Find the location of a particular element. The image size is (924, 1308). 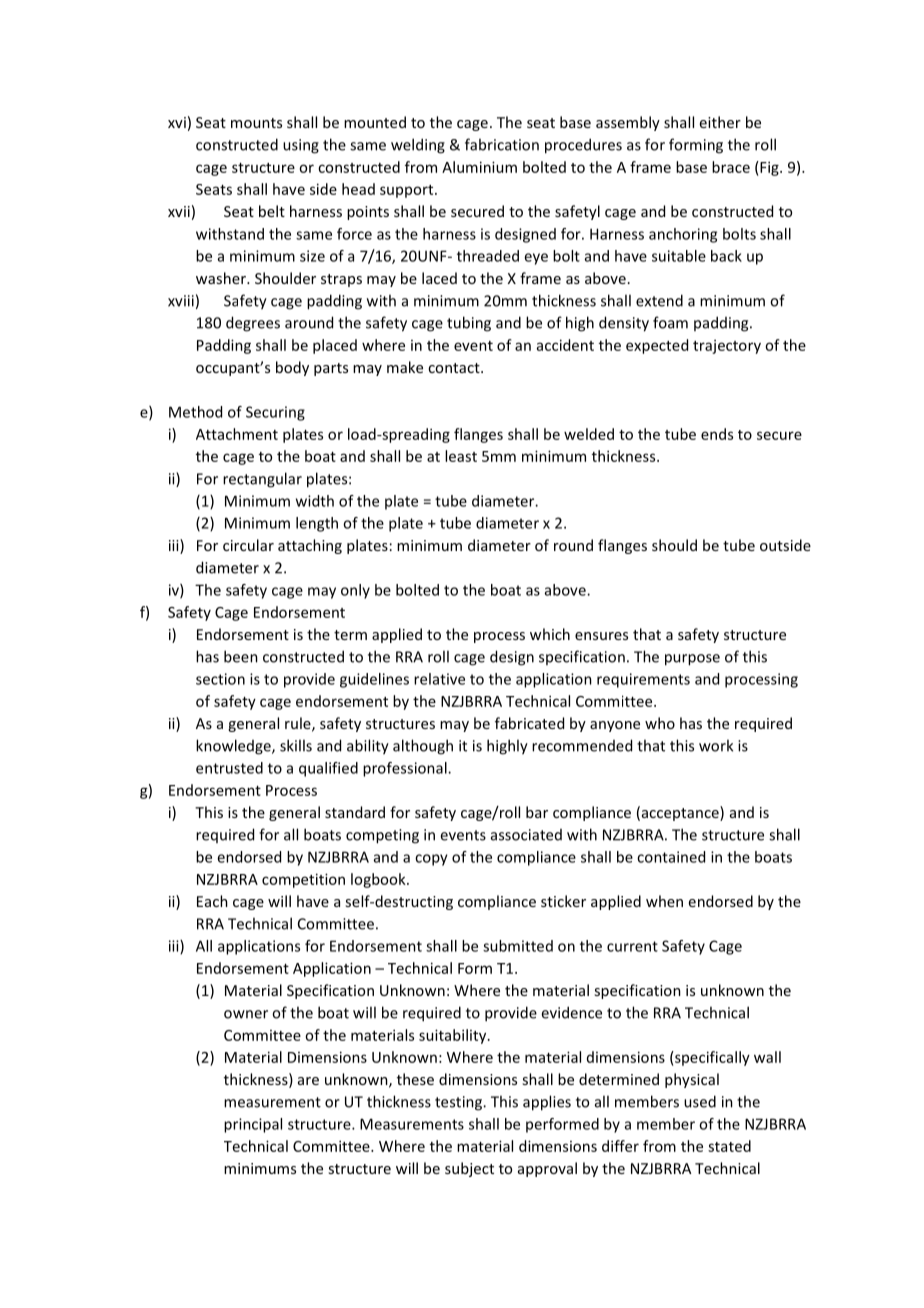

brace is located at coordinates (731, 167).
